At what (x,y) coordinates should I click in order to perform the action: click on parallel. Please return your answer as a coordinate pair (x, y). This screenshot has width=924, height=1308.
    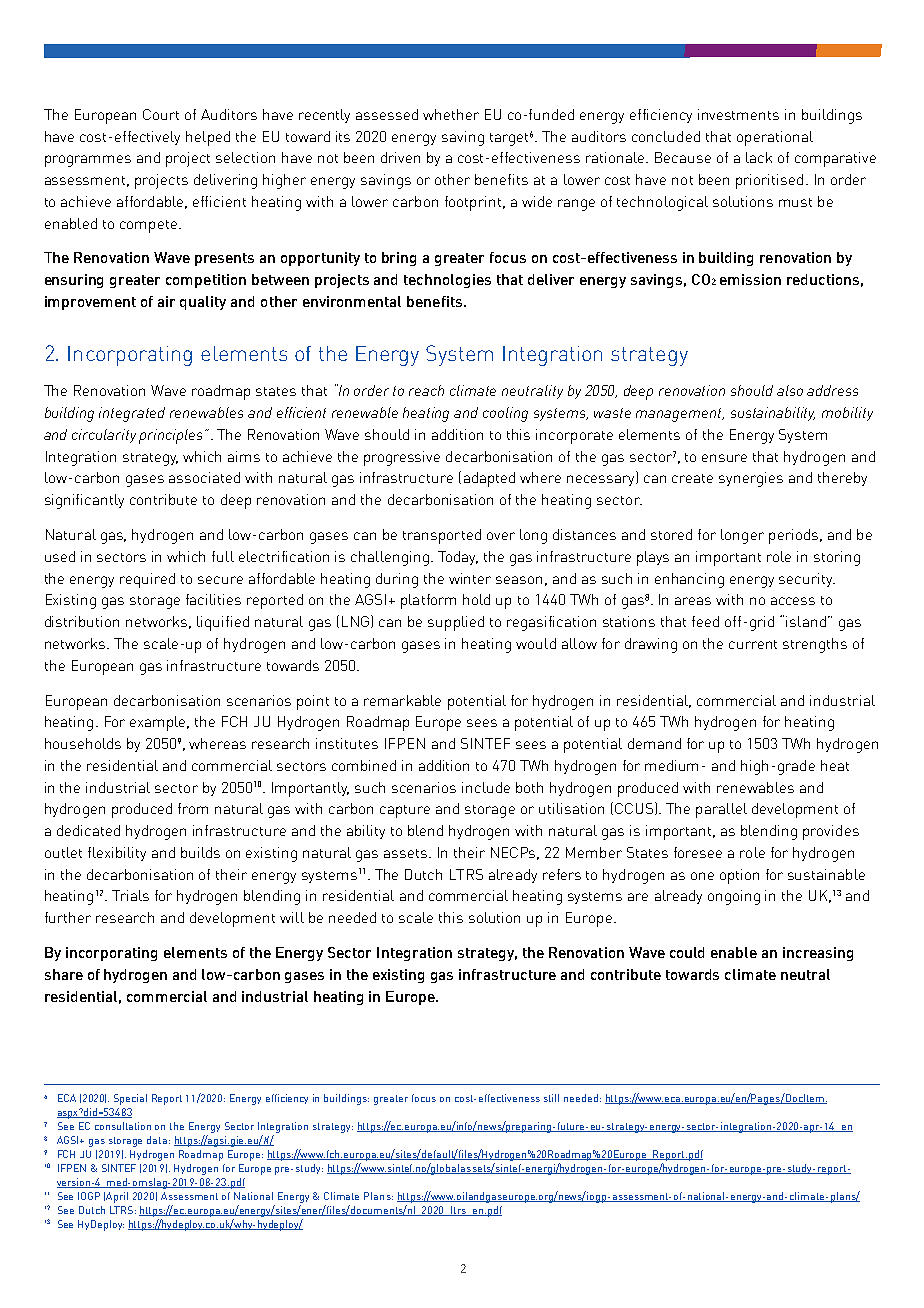
    Looking at the image, I should click on (721, 810).
